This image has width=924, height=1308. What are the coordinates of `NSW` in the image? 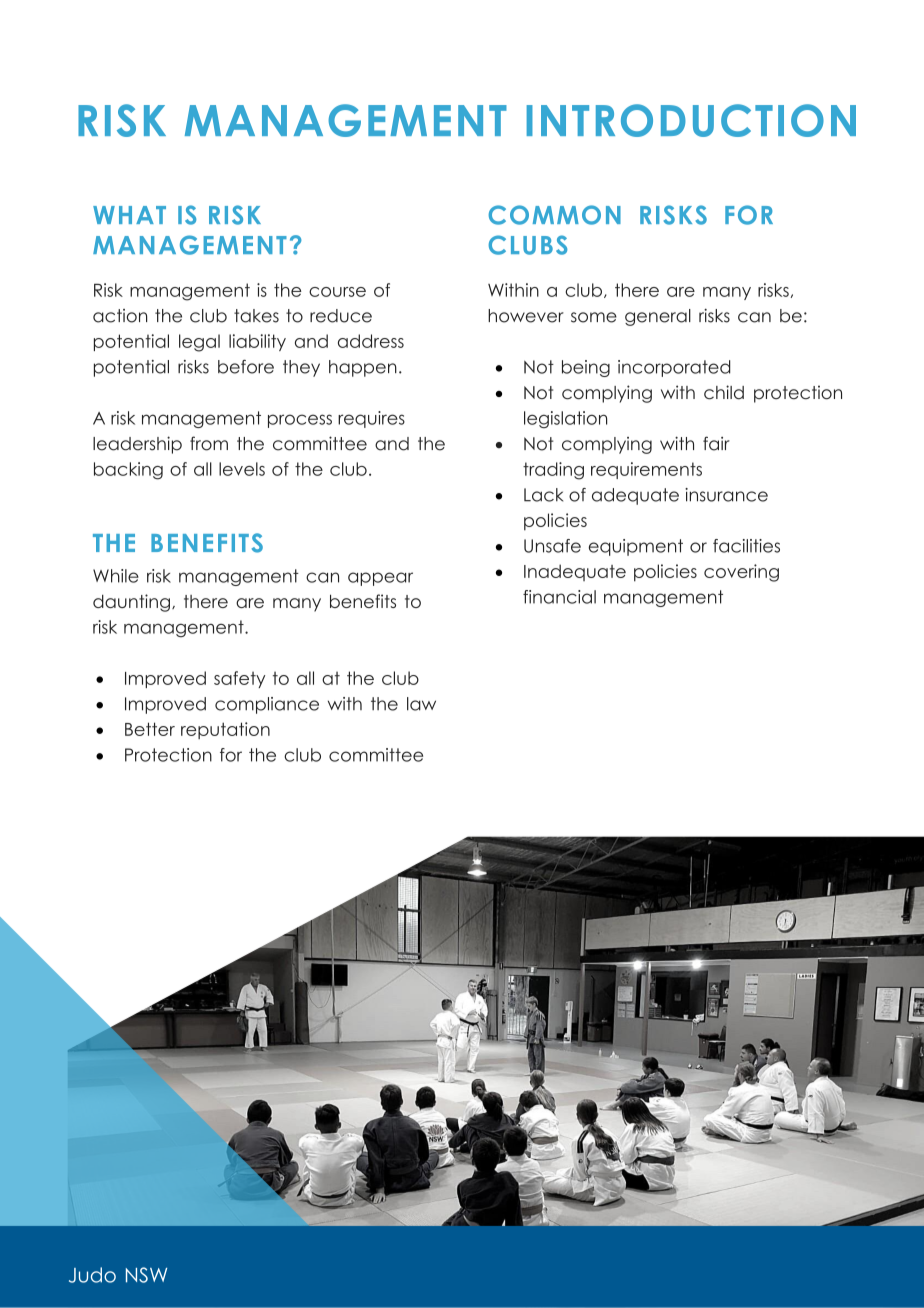 It's located at (146, 1275).
